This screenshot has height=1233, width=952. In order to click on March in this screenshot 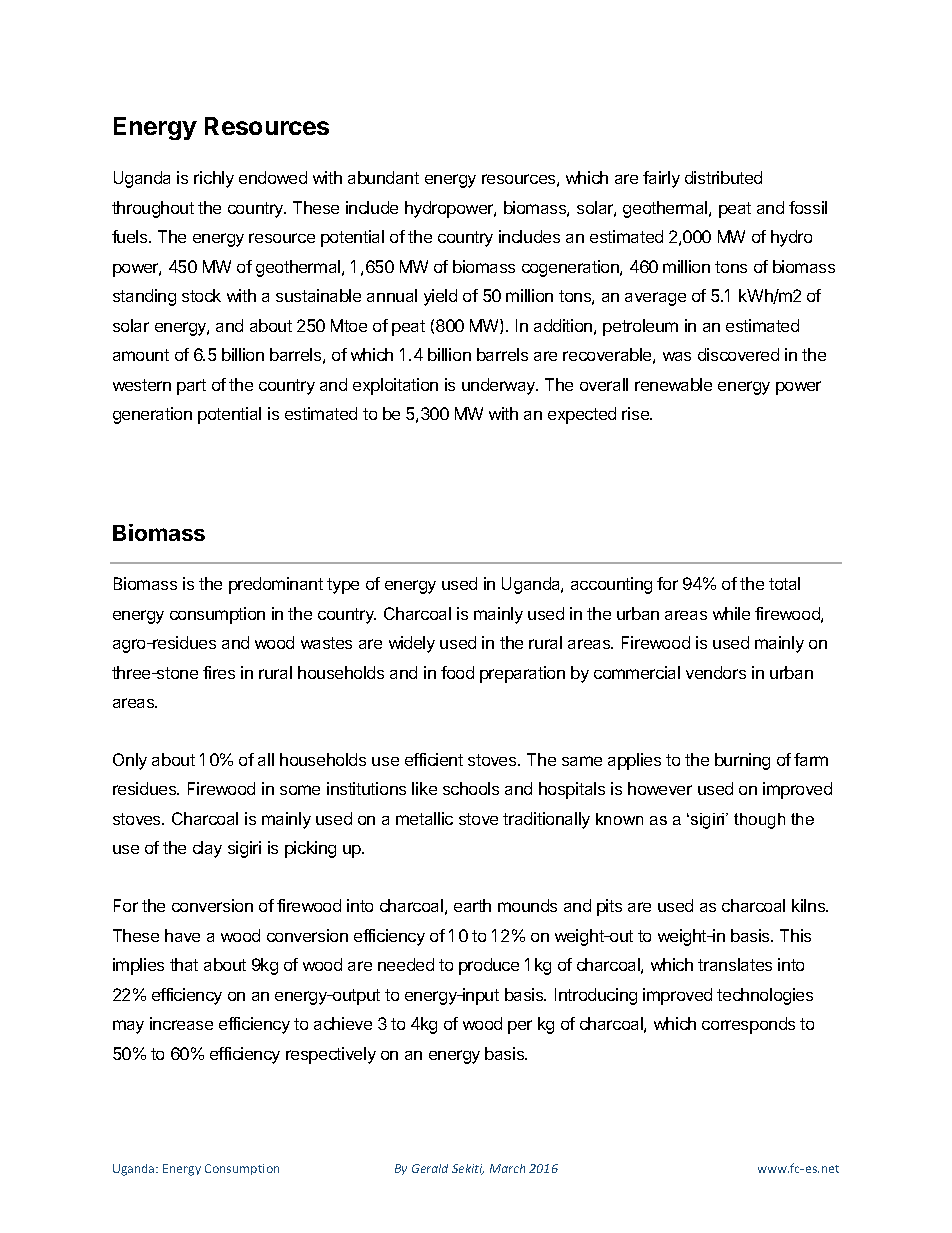, I will do `click(507, 1168)`.
